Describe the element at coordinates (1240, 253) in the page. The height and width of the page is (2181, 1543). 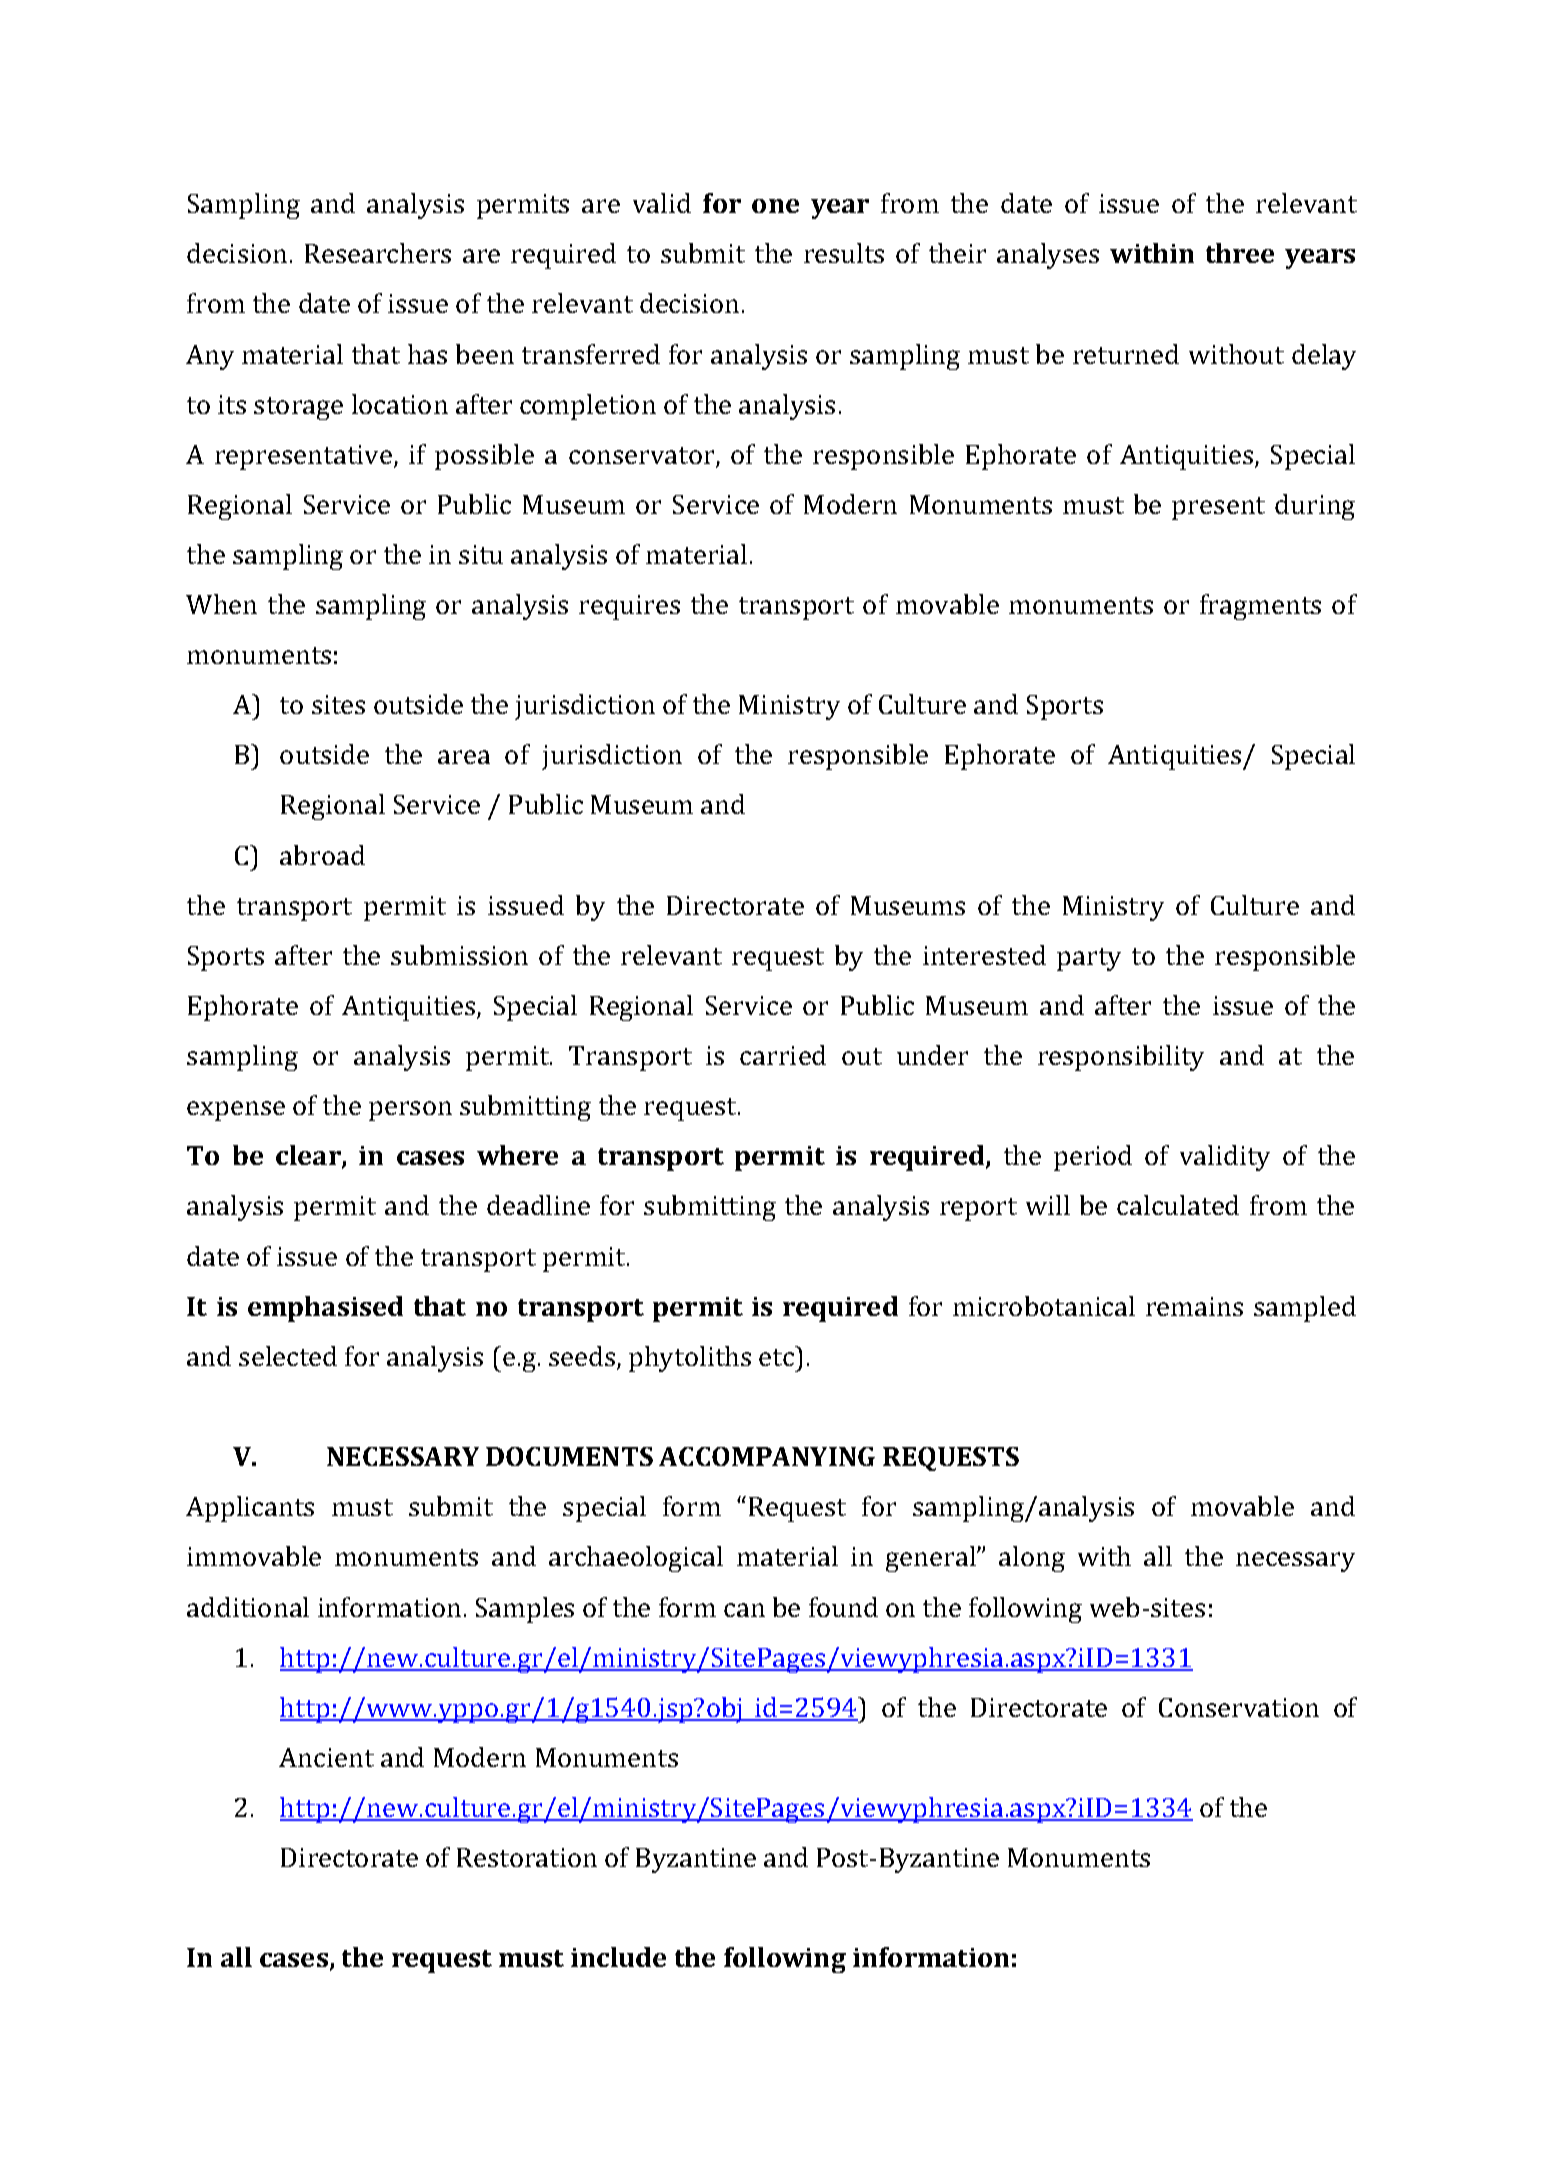
I see `three` at that location.
